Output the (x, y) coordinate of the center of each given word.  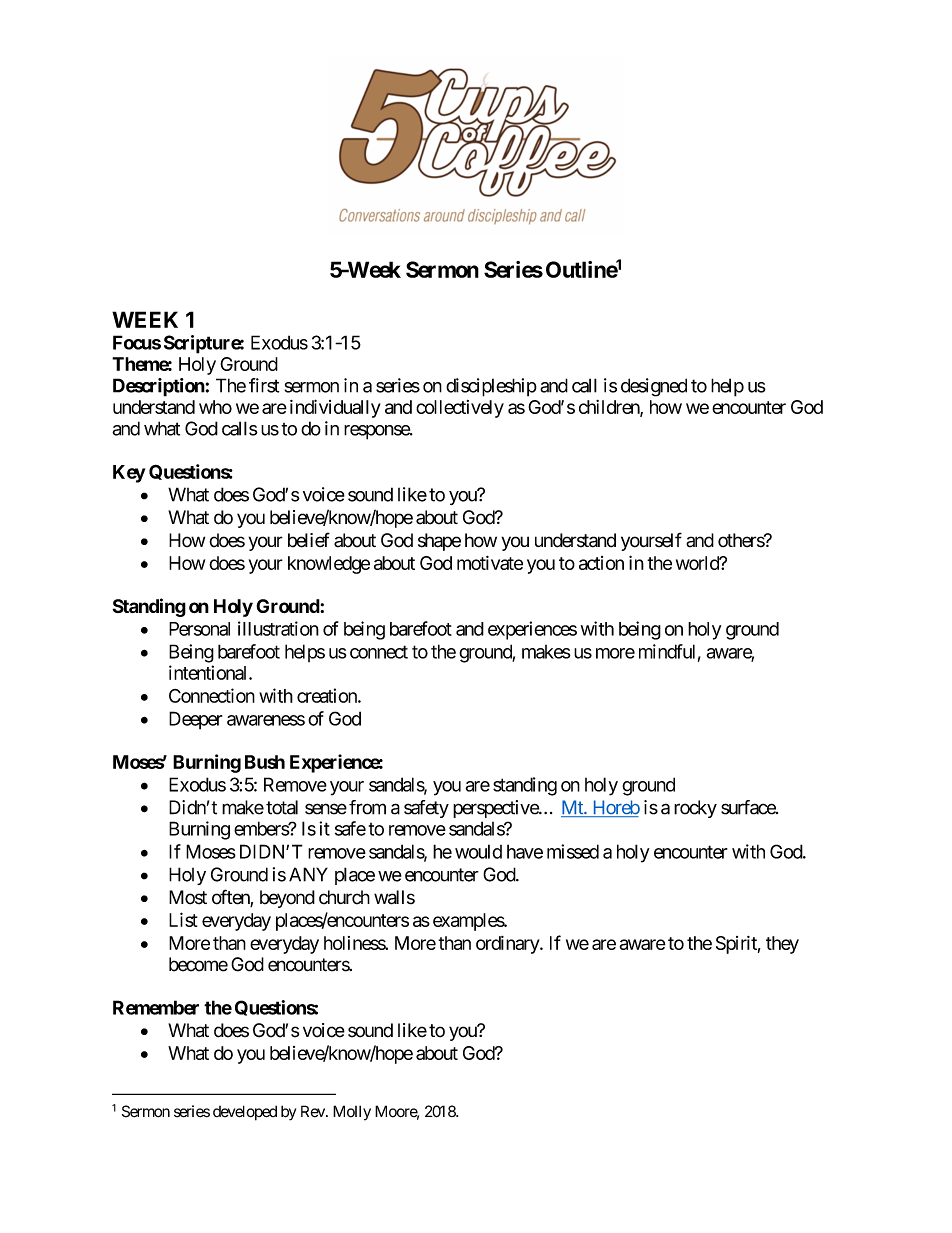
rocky (695, 809)
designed (654, 387)
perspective (496, 809)
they (782, 945)
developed (245, 1113)
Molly (352, 1113)
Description (159, 387)
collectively (460, 409)
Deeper (196, 720)
